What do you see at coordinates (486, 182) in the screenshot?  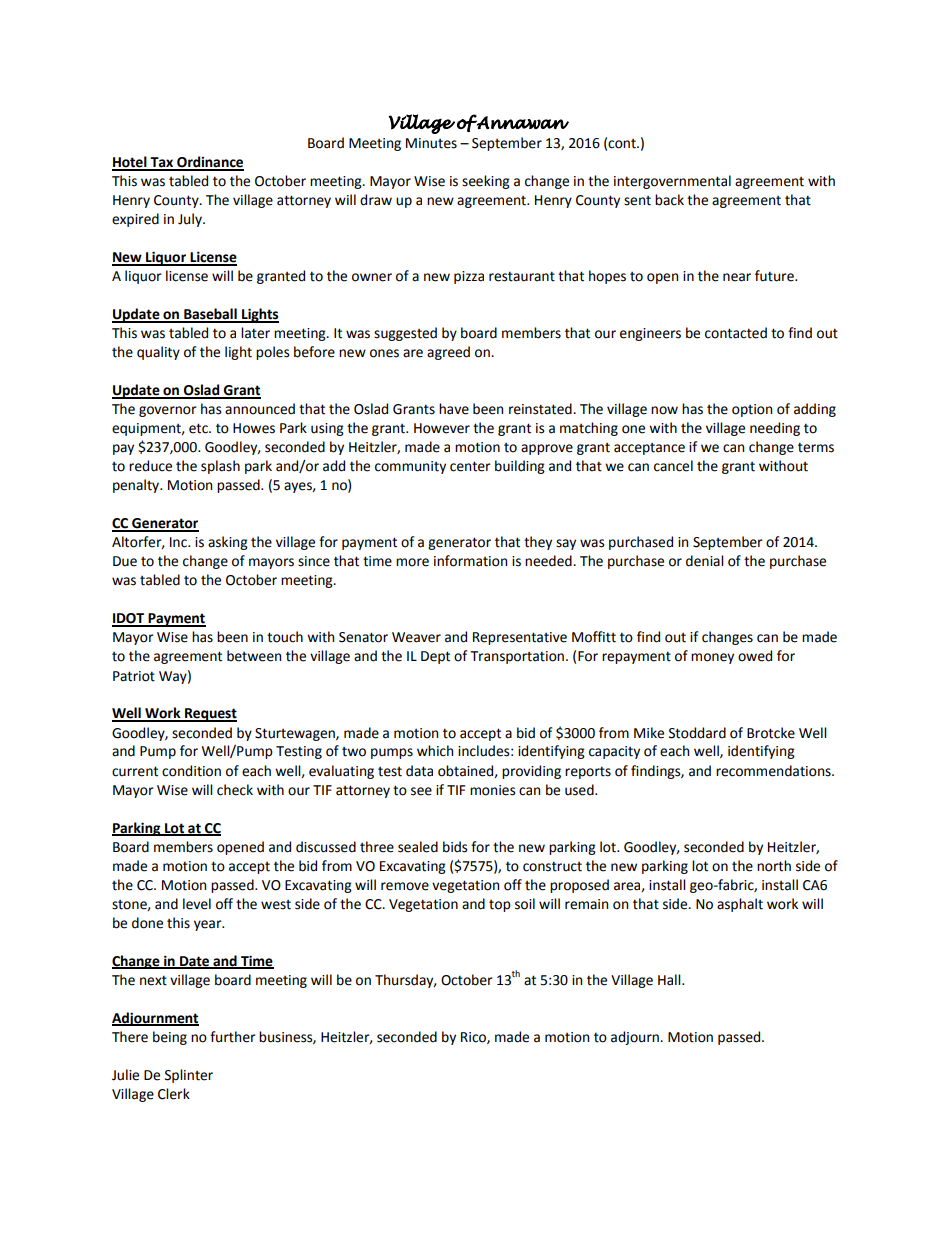 I see `seeking` at bounding box center [486, 182].
